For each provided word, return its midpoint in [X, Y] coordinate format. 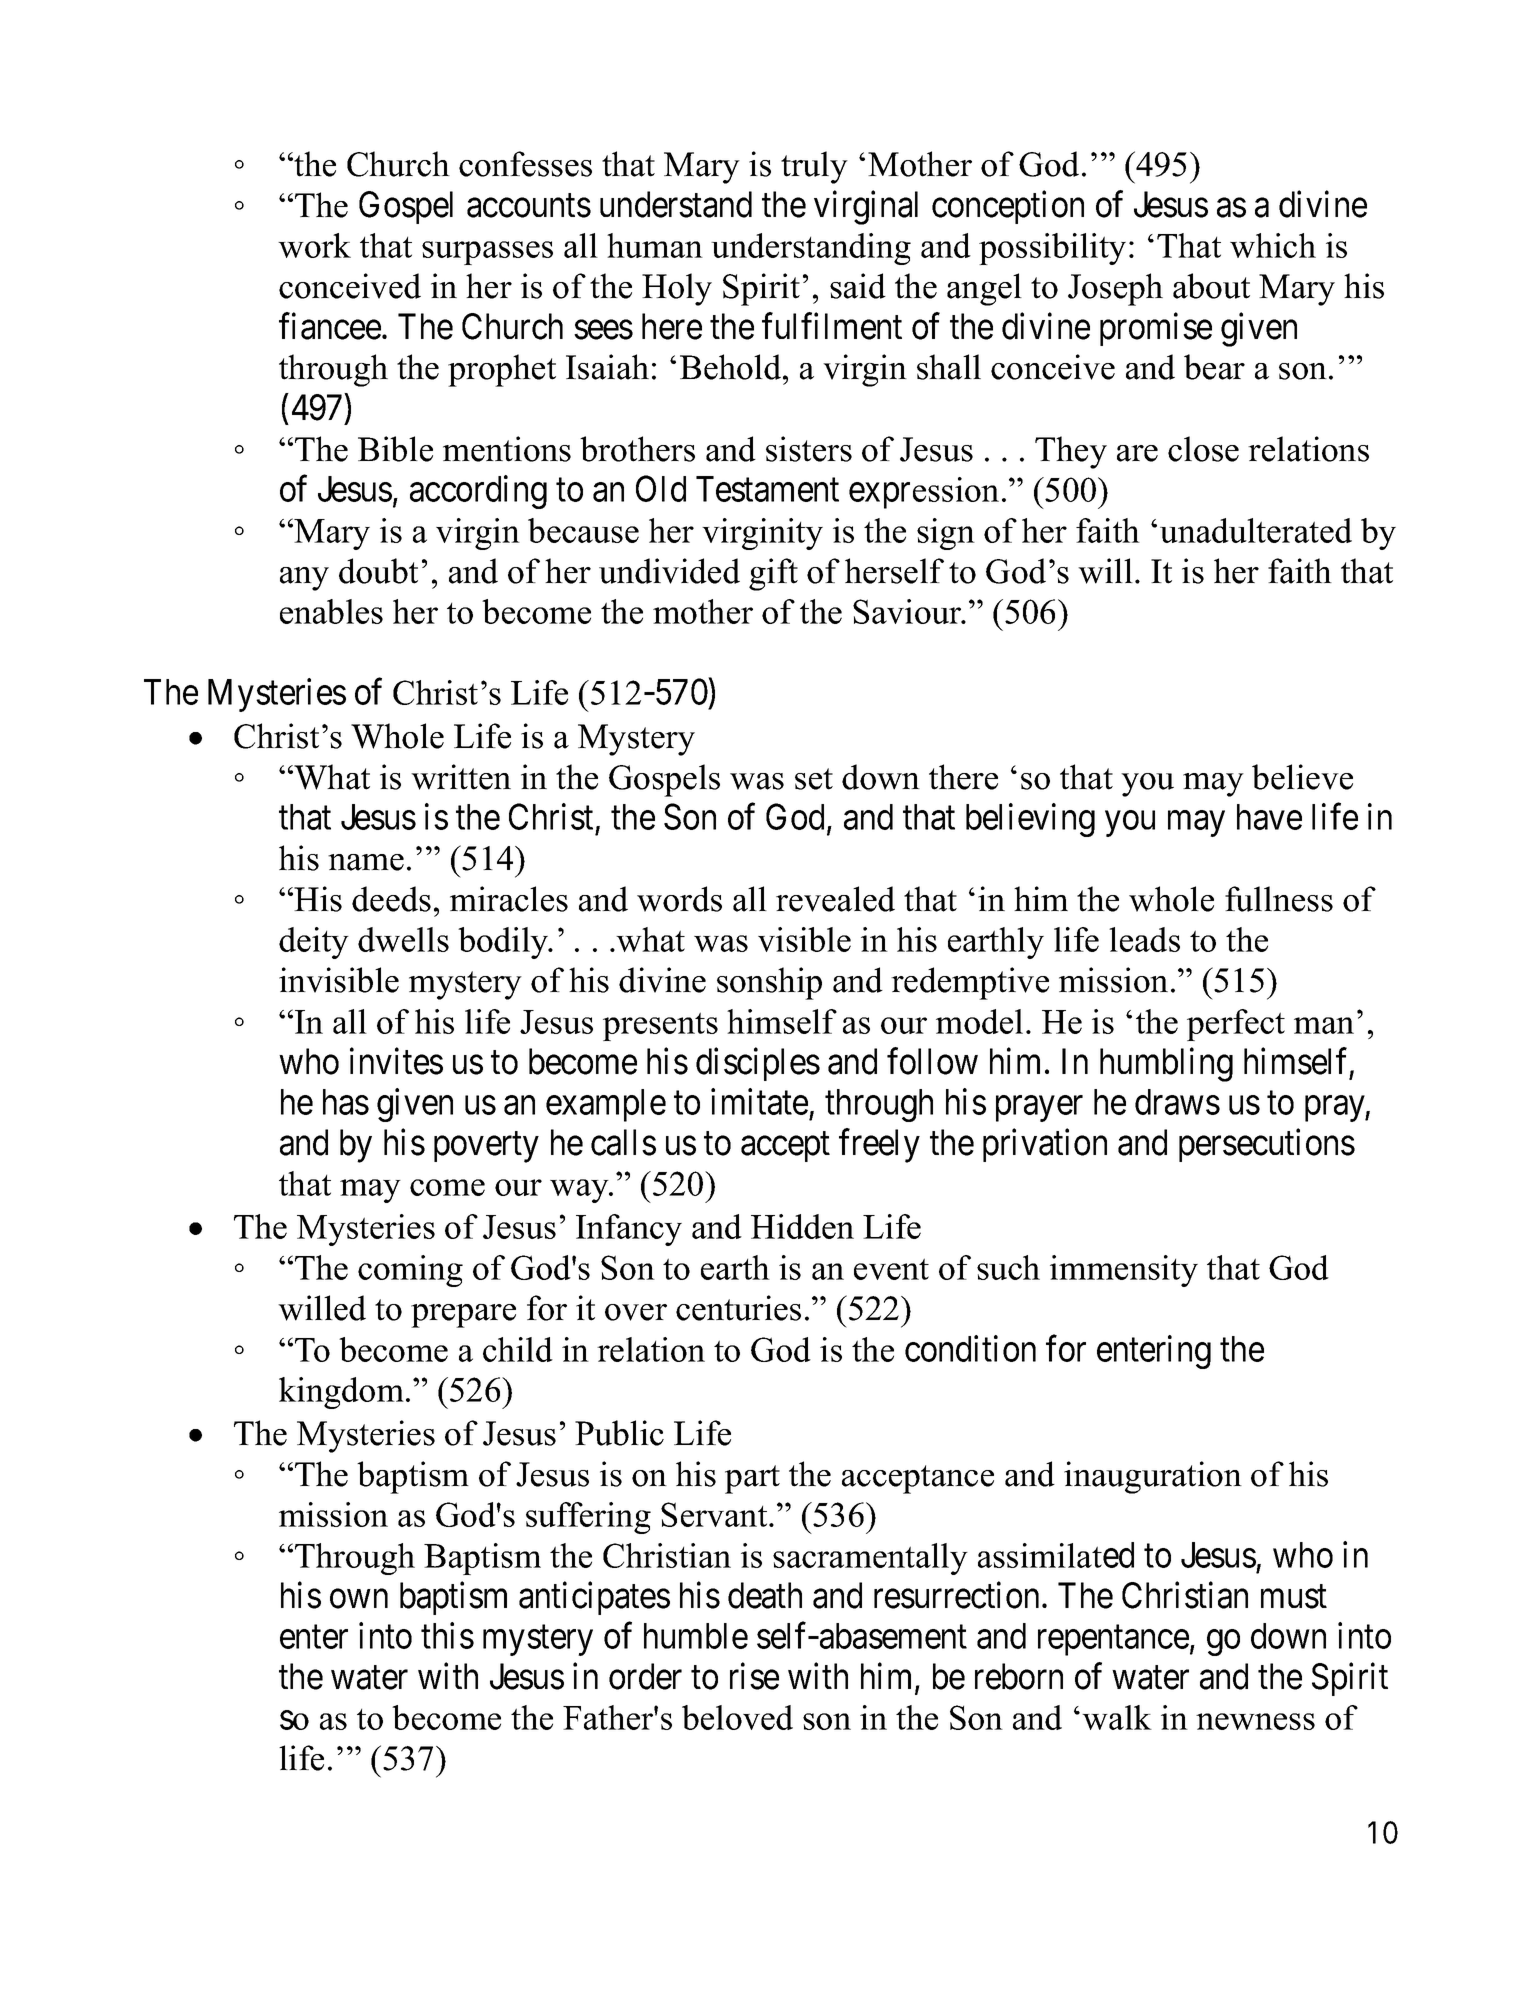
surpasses [487, 253]
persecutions [1267, 1145]
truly [814, 167]
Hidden [802, 1226]
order [645, 1676]
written [461, 777]
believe [1302, 777]
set [814, 779]
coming [410, 1271]
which [1273, 245]
